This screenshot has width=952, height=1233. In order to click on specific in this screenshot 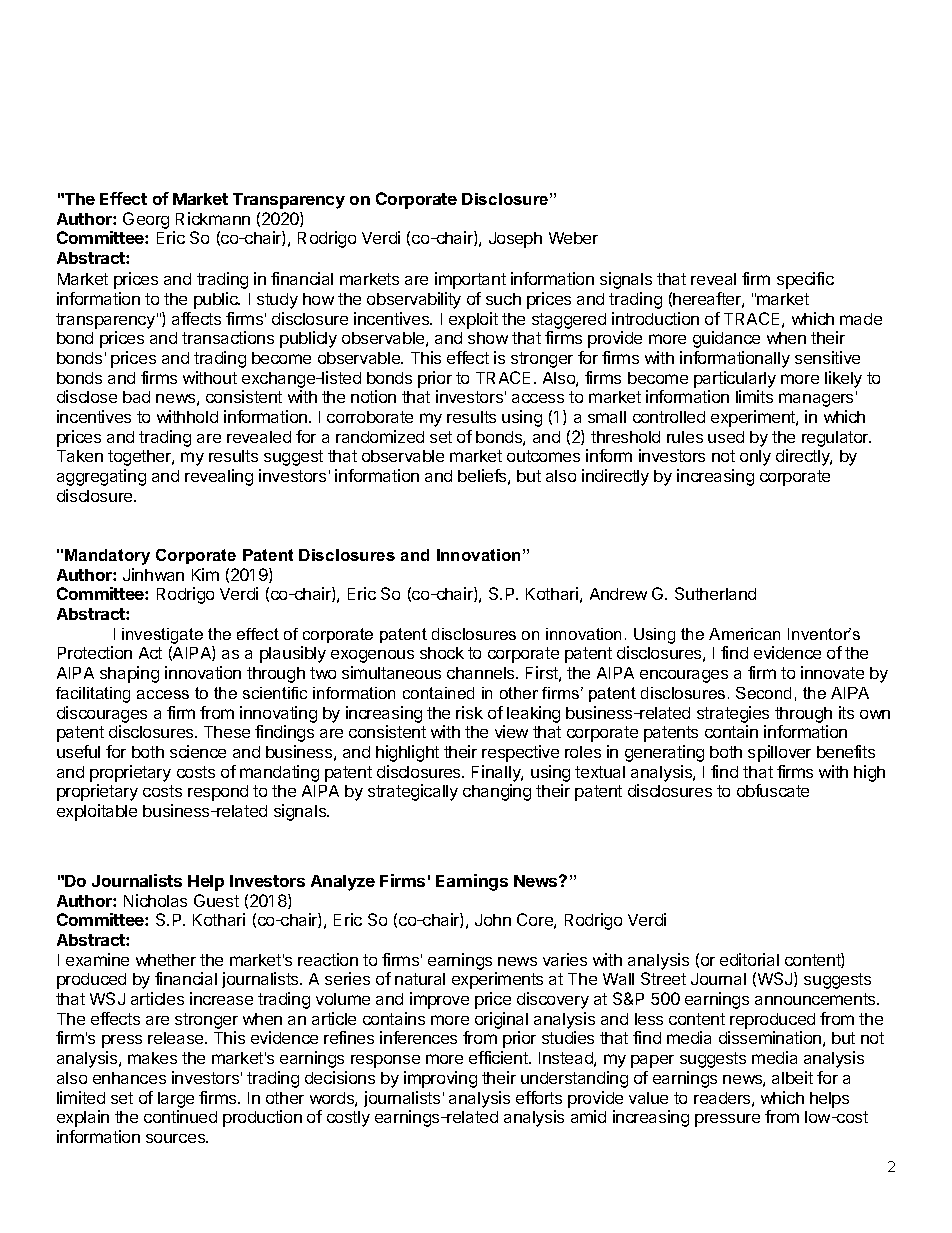, I will do `click(805, 280)`.
